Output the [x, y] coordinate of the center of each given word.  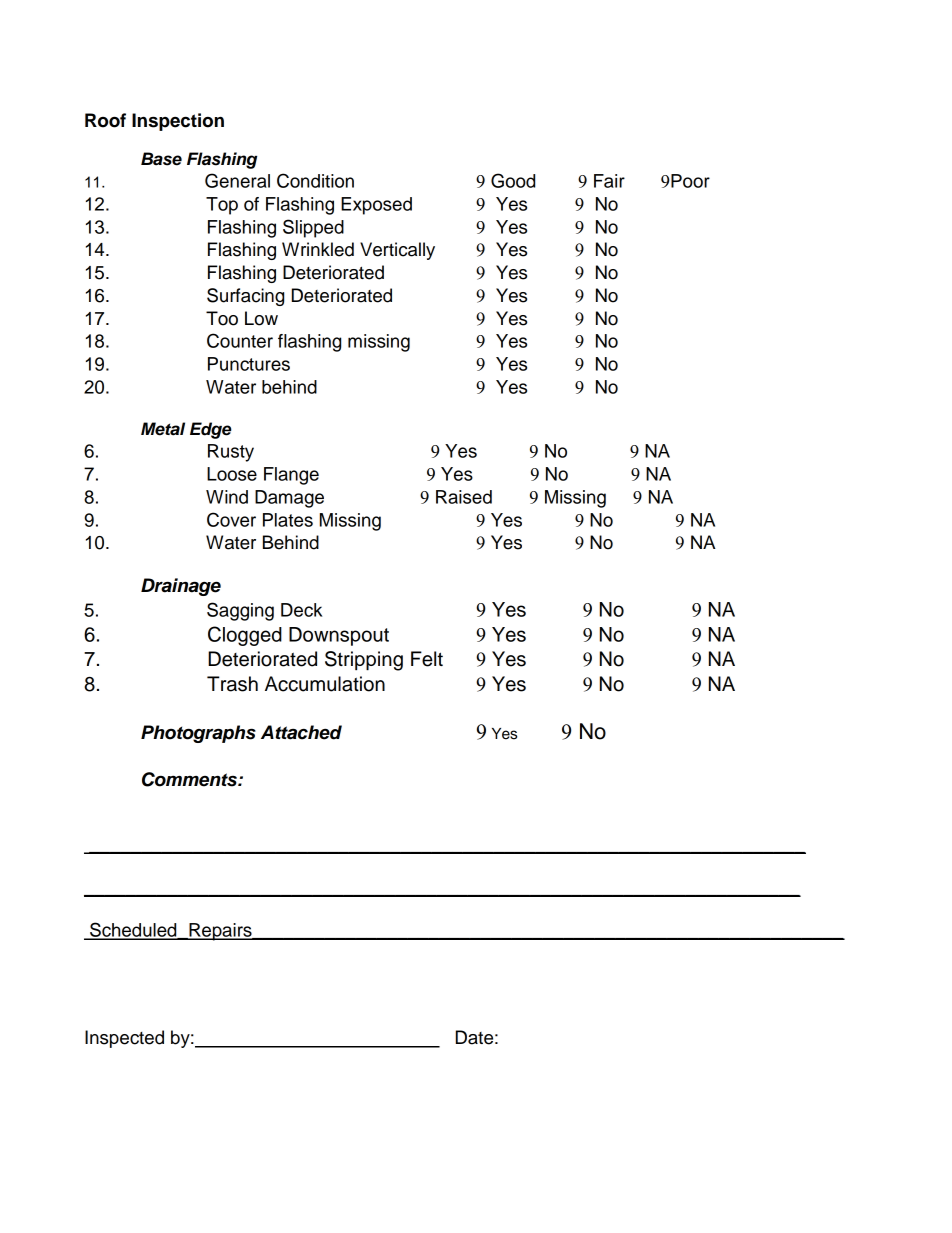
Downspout [339, 636]
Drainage [181, 587]
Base [161, 159]
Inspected [124, 1039]
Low [261, 318]
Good [513, 180]
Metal [163, 429]
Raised [464, 497]
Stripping [364, 661]
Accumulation [325, 684]
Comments [190, 779]
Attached [301, 732]
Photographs [198, 734]
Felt [427, 659]
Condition [315, 180]
